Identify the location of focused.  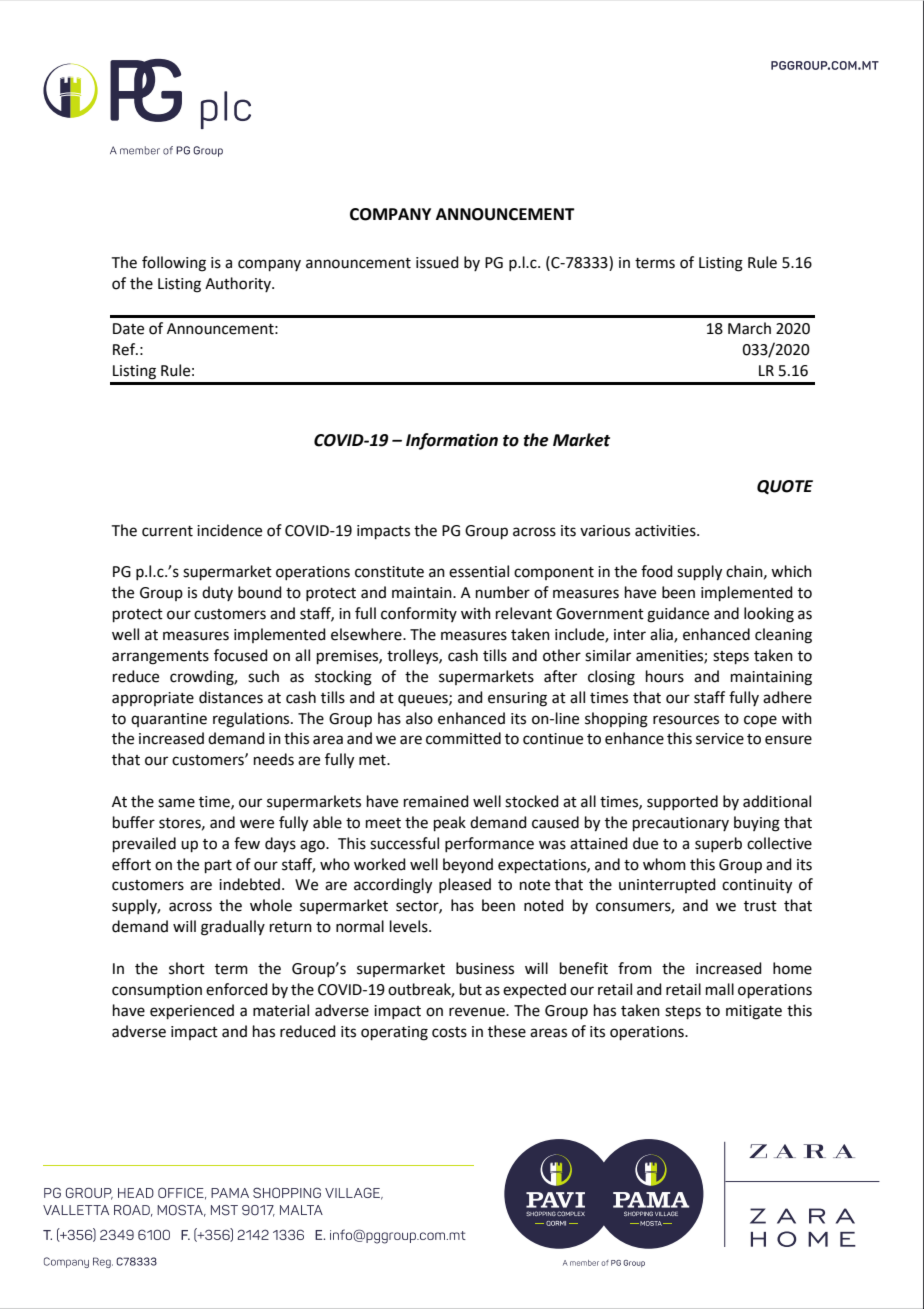
(241, 655).
